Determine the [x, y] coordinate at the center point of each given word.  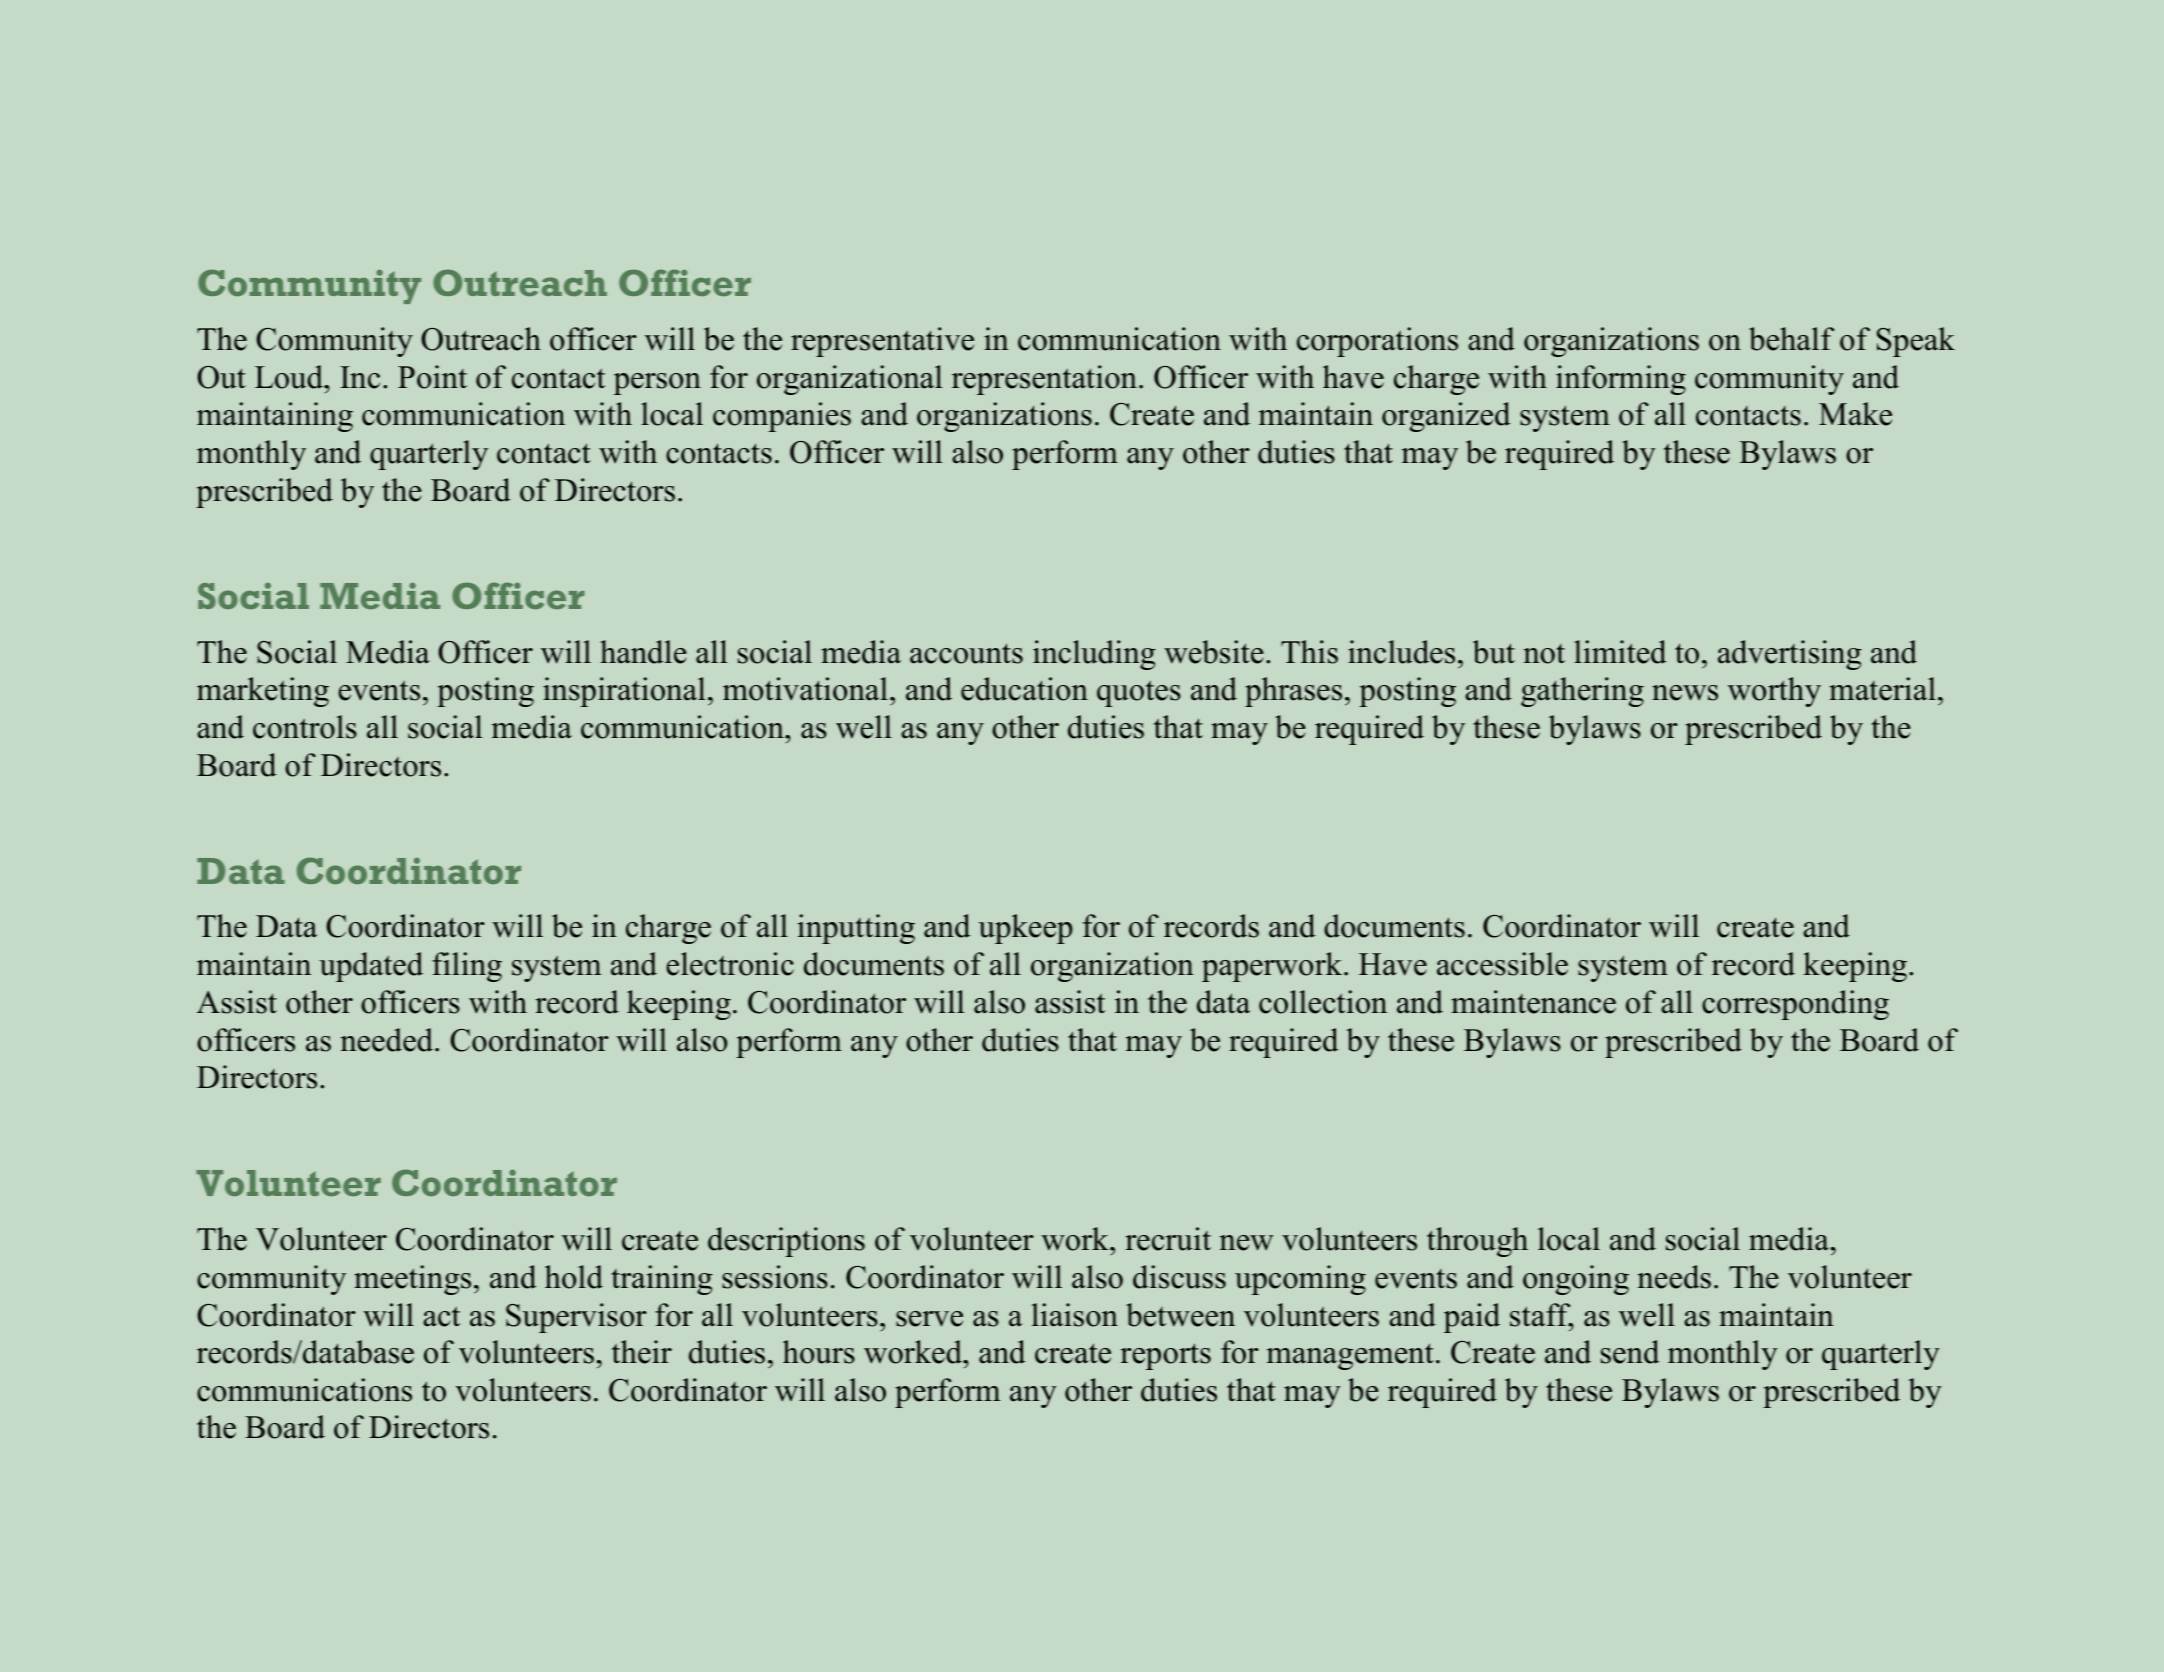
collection [1323, 1002]
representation [1044, 380]
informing [1621, 380]
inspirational [624, 692]
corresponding [1795, 1005]
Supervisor [576, 1318]
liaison [1075, 1315]
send [1630, 1352]
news [1685, 693]
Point [432, 377]
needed [388, 1040]
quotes [1139, 693]
